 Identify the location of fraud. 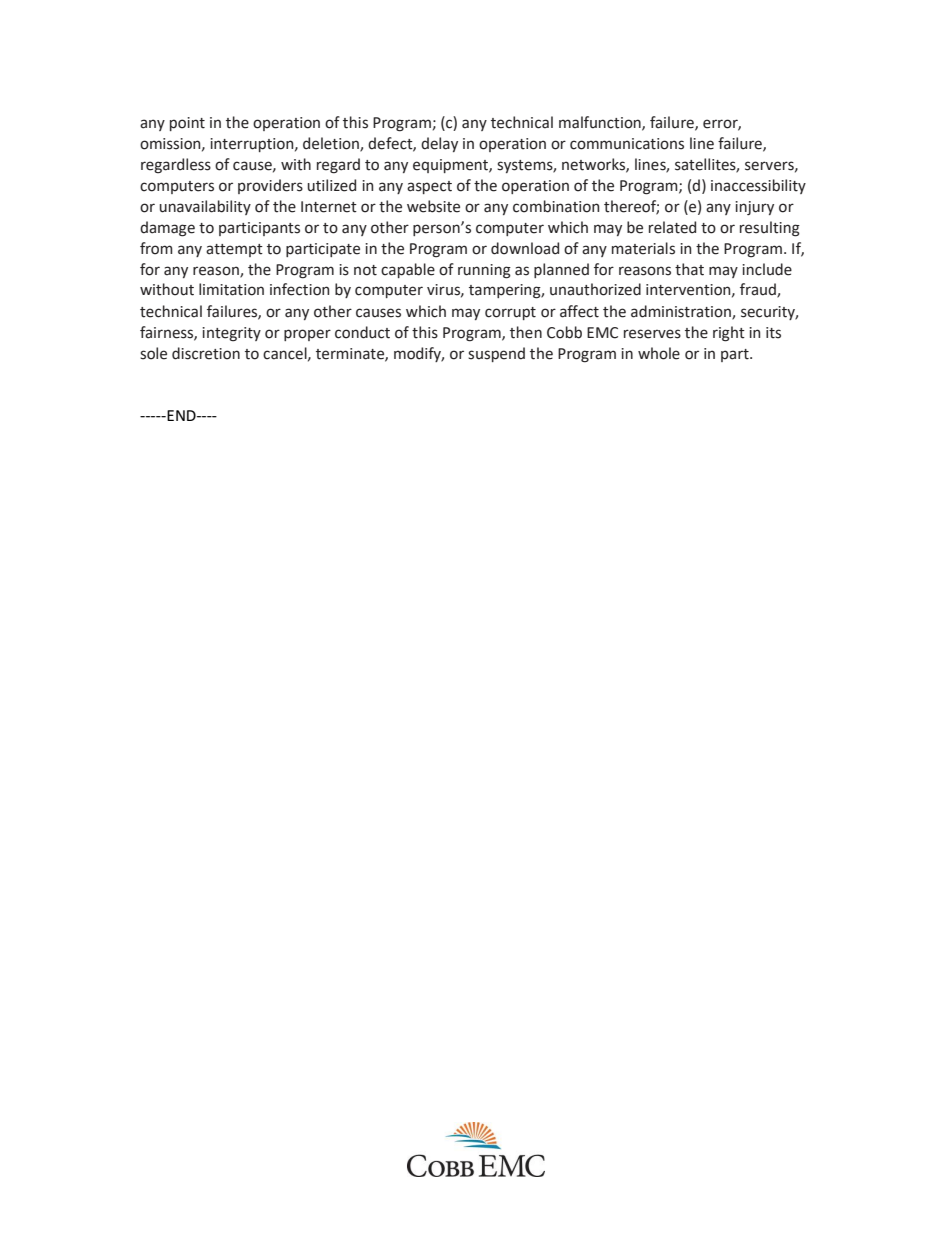
(759, 290).
